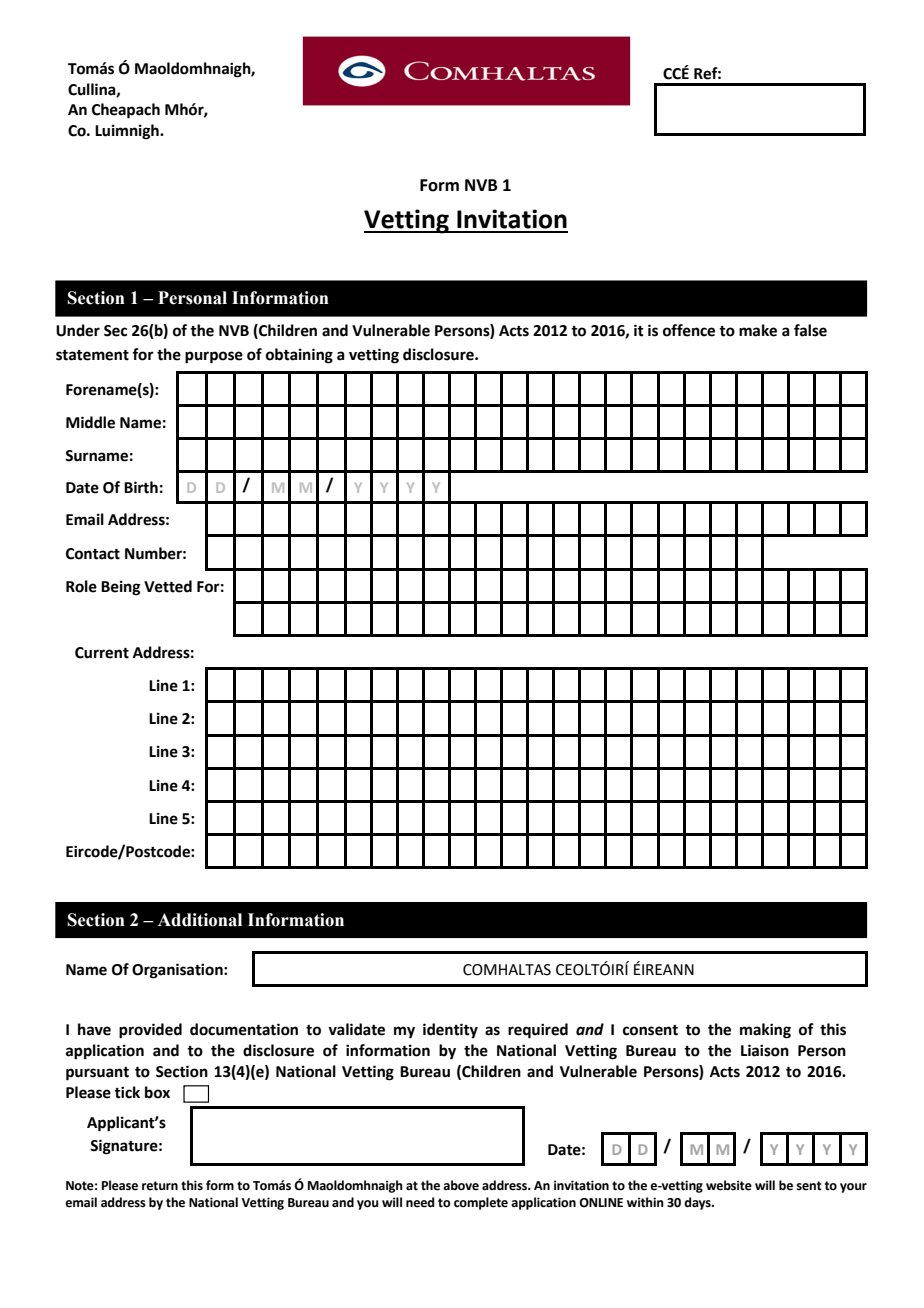 The image size is (924, 1308). I want to click on above, so click(461, 1185).
